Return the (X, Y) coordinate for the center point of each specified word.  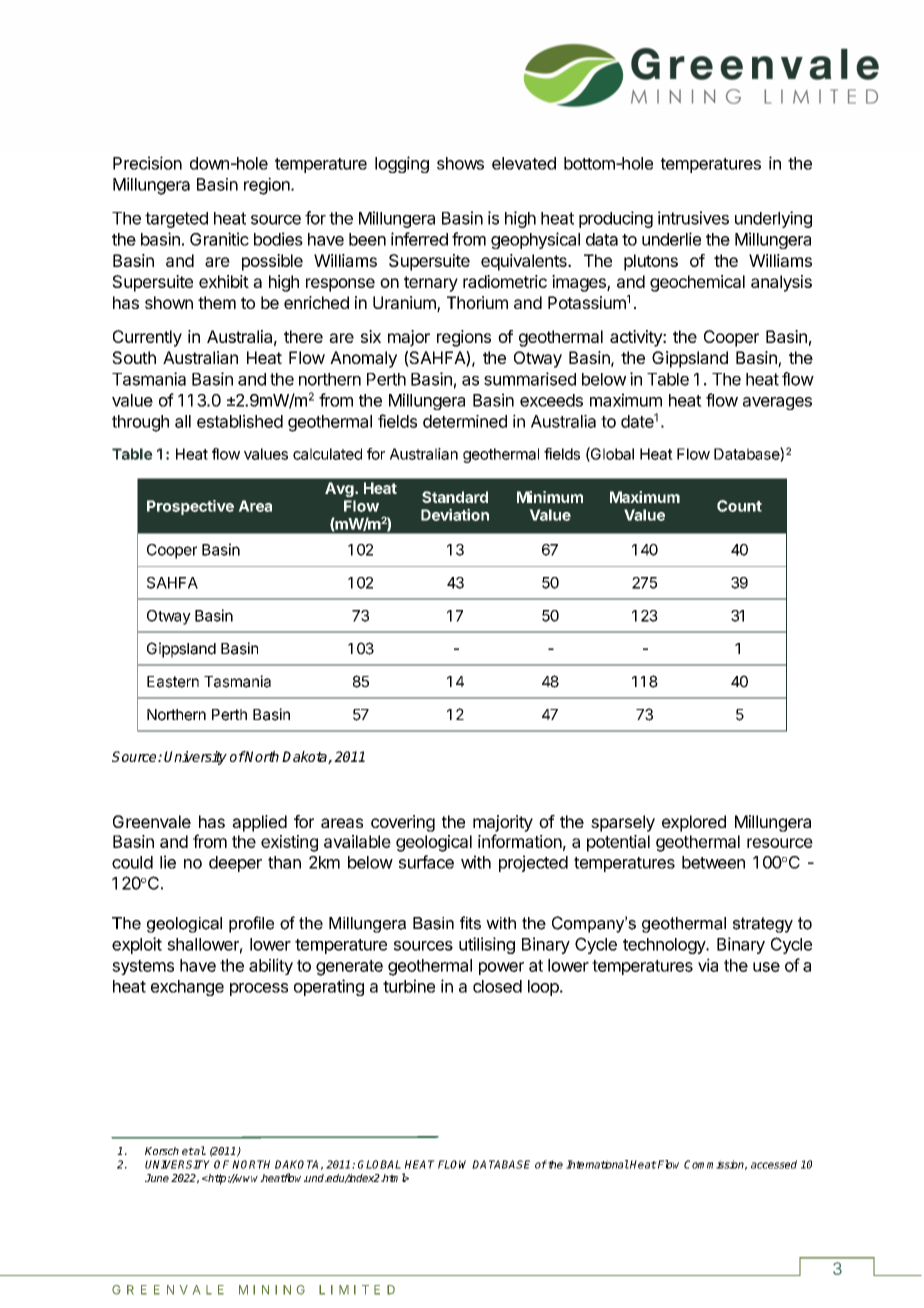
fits (470, 923)
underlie (671, 239)
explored (694, 823)
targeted (176, 220)
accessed (774, 1164)
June (157, 1178)
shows (460, 163)
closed (497, 986)
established (240, 421)
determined (465, 421)
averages (777, 403)
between (713, 862)
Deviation (455, 514)
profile (251, 924)
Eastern (173, 682)
